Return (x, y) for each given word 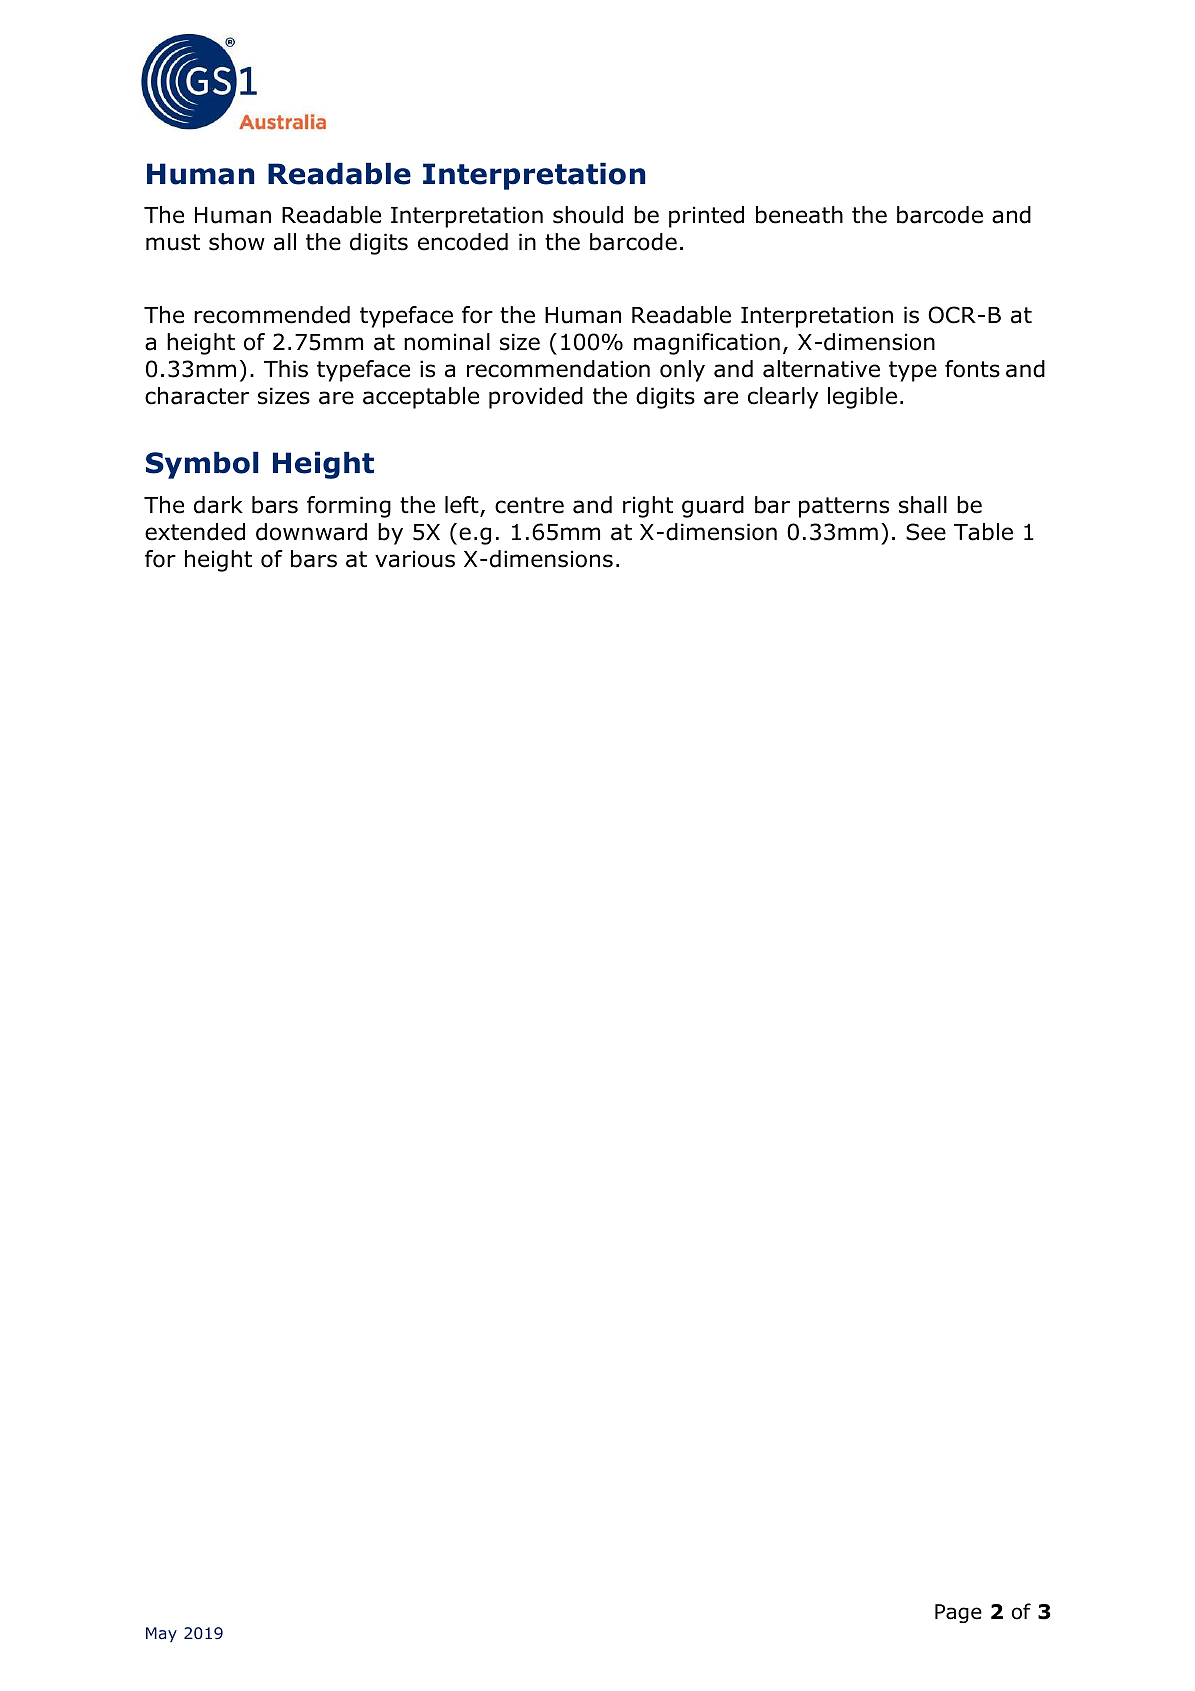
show (237, 242)
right (648, 507)
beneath (799, 215)
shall (923, 505)
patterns (844, 507)
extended (195, 532)
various (415, 559)
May (161, 1634)
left (463, 506)
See (926, 532)
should (588, 215)
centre (529, 505)
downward (311, 532)
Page (958, 1613)
